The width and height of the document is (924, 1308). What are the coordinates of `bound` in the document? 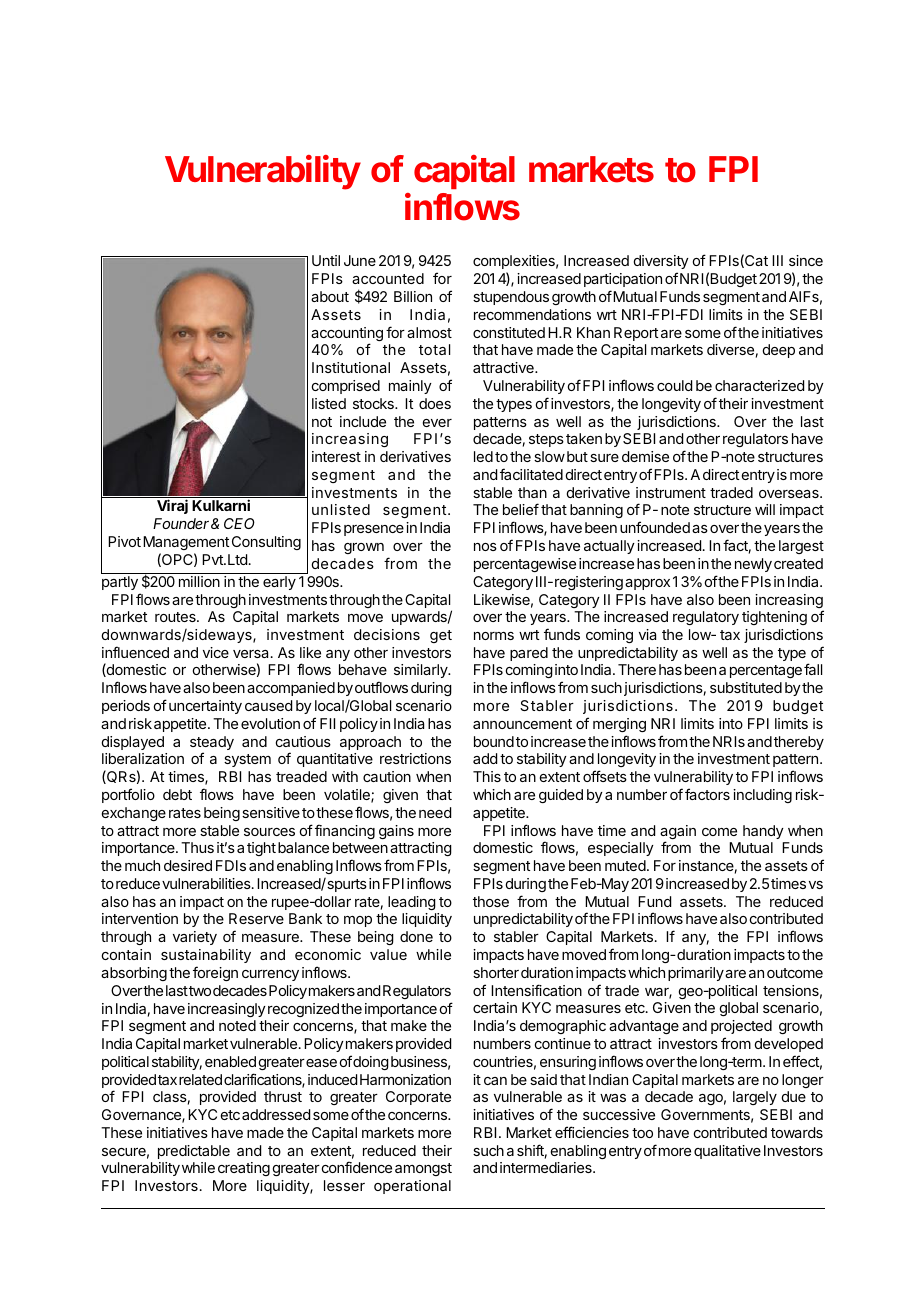 It's located at (494, 741).
